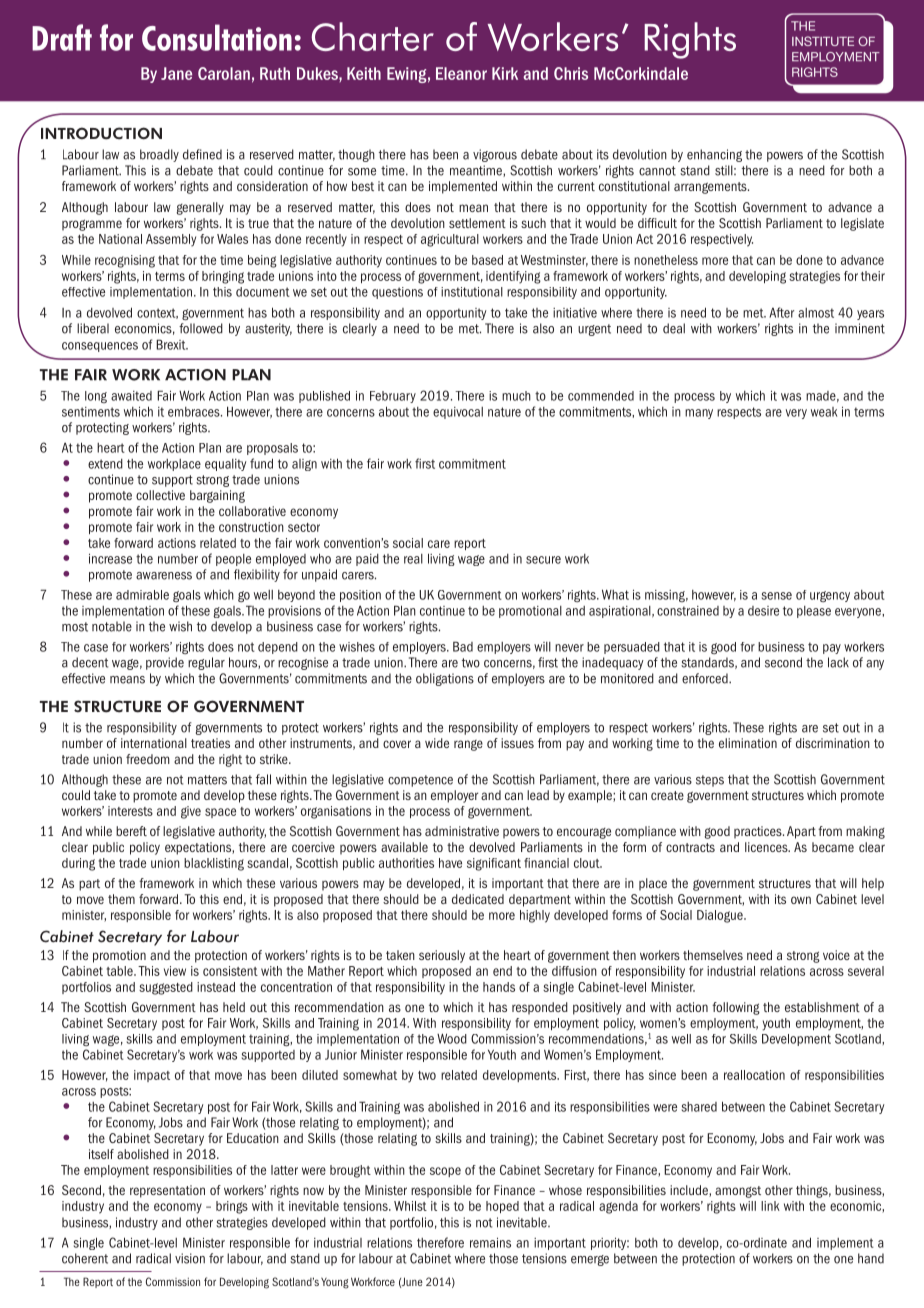 This screenshot has width=924, height=1308. What do you see at coordinates (461, 73) in the screenshot?
I see `Eleanor` at bounding box center [461, 73].
